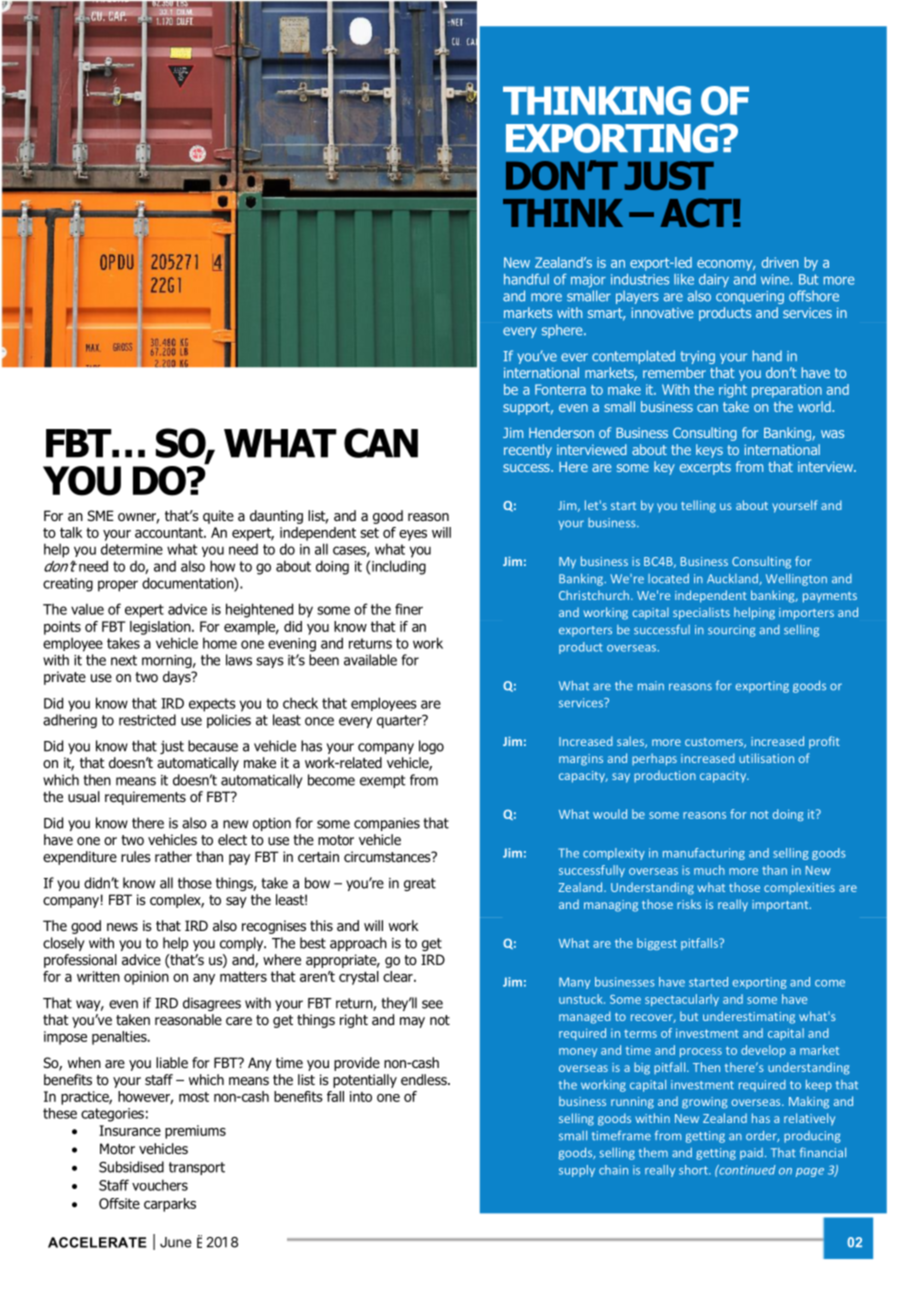 The image size is (924, 1308). What do you see at coordinates (100, 515) in the screenshot?
I see `SME` at bounding box center [100, 515].
